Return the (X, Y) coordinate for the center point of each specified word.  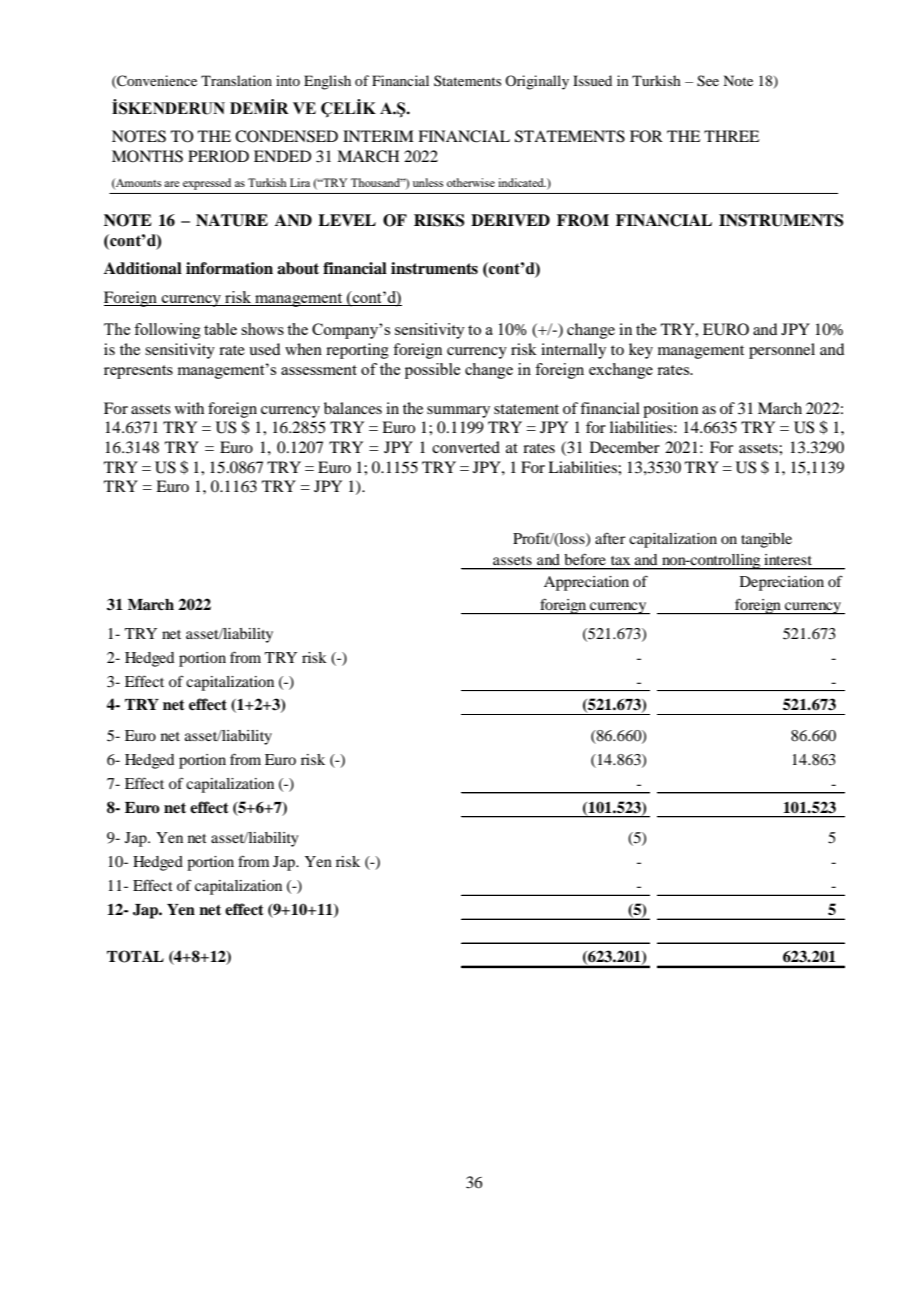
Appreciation (586, 583)
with (189, 408)
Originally (537, 82)
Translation (236, 80)
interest (788, 559)
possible (432, 371)
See (708, 81)
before (585, 559)
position (670, 410)
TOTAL (135, 956)
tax (620, 560)
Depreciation (782, 583)
